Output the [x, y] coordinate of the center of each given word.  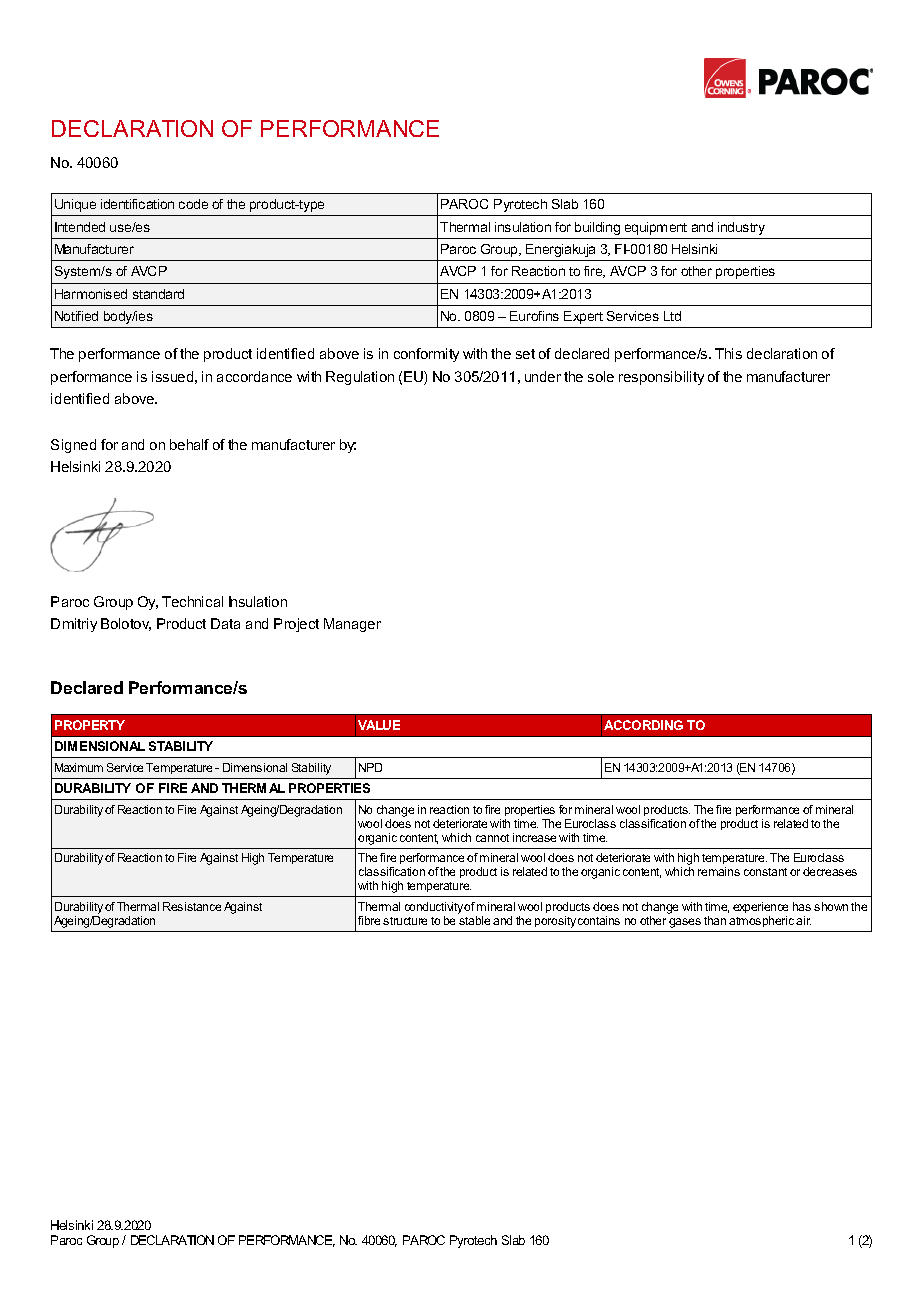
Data [225, 623]
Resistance [192, 906]
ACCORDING [643, 725]
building [597, 228]
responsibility [661, 378]
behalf [189, 444]
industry [741, 228]
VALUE [379, 725]
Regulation [360, 378]
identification [137, 204]
